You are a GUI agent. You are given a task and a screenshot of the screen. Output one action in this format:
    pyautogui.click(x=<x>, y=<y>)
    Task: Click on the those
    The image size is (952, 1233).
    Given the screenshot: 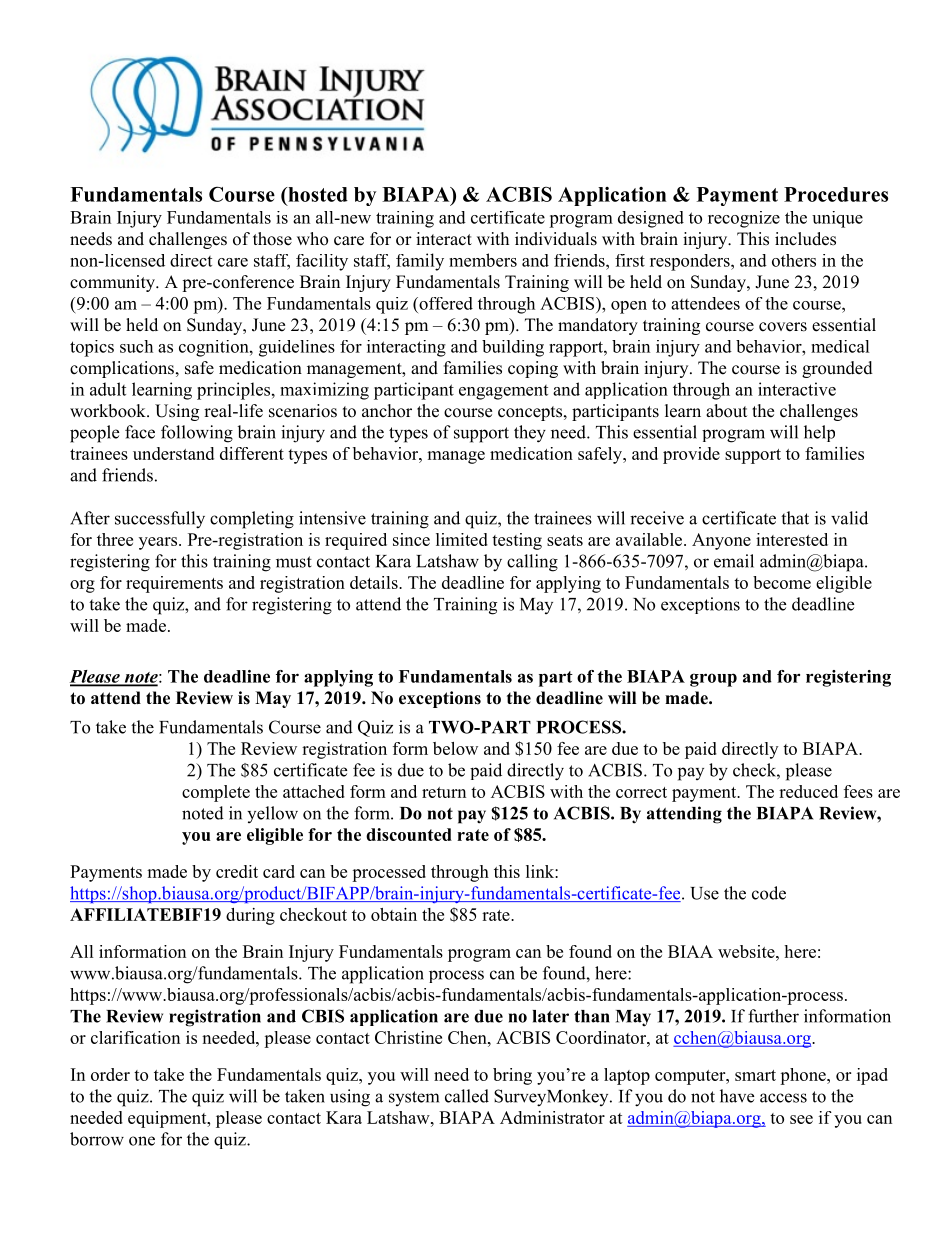 What is the action you would take?
    pyautogui.click(x=272, y=239)
